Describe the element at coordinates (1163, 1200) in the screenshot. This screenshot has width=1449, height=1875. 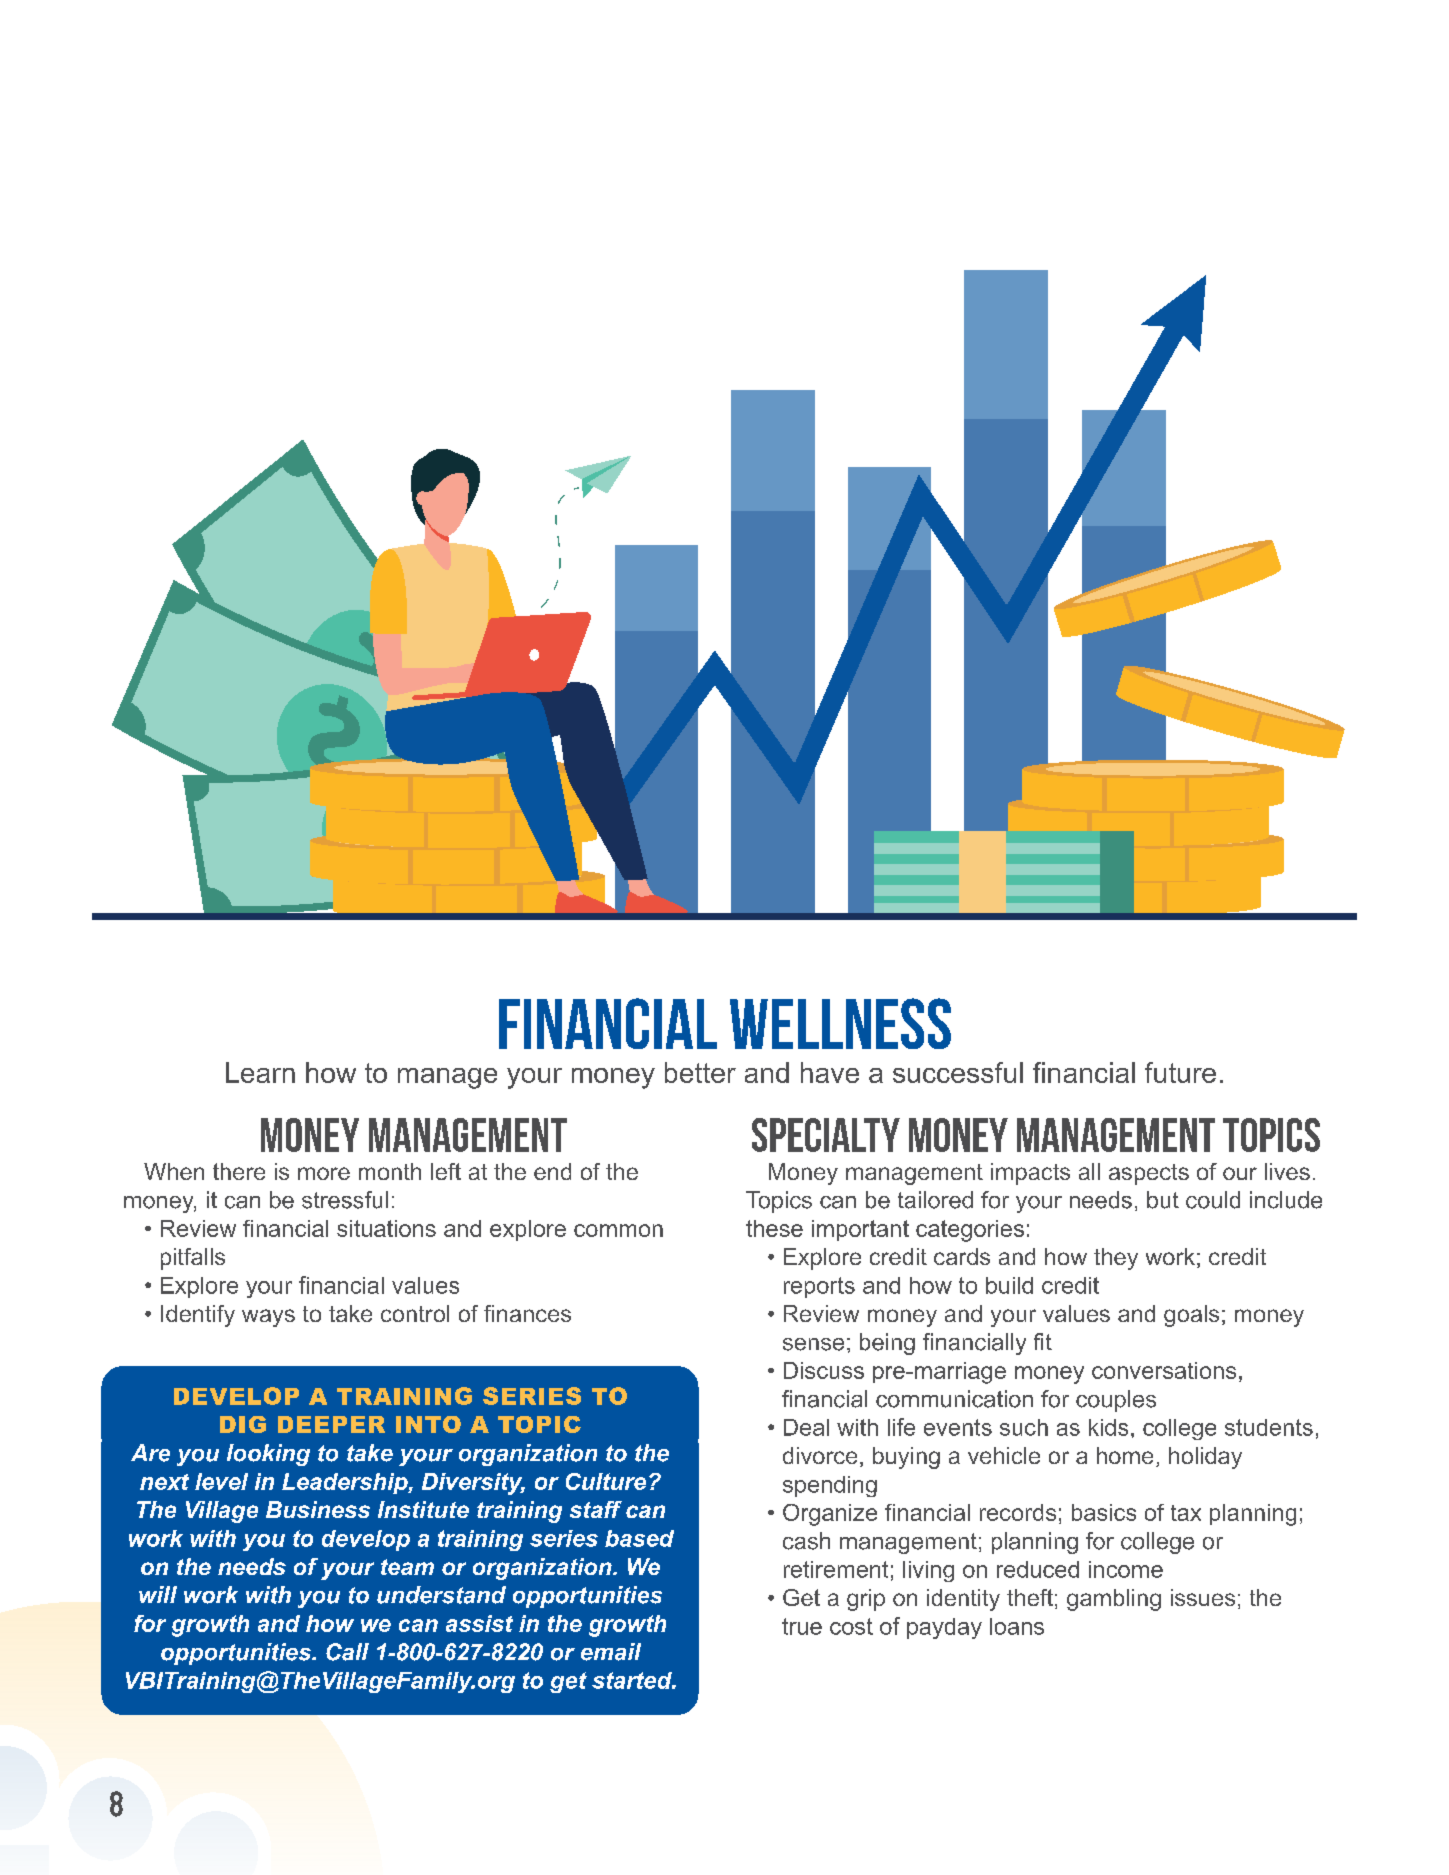
I see `but` at that location.
